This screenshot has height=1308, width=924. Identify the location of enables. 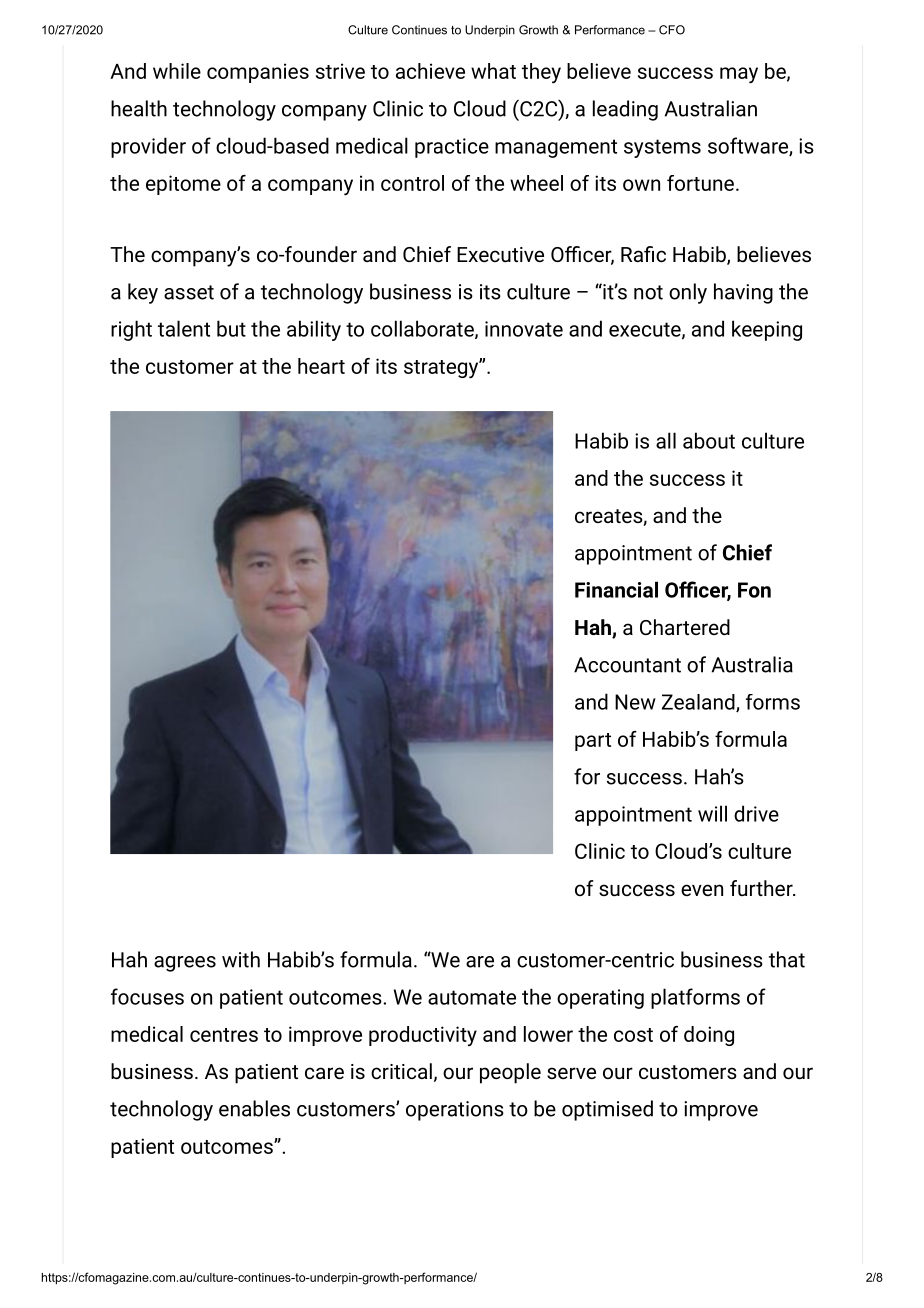
(254, 1108).
